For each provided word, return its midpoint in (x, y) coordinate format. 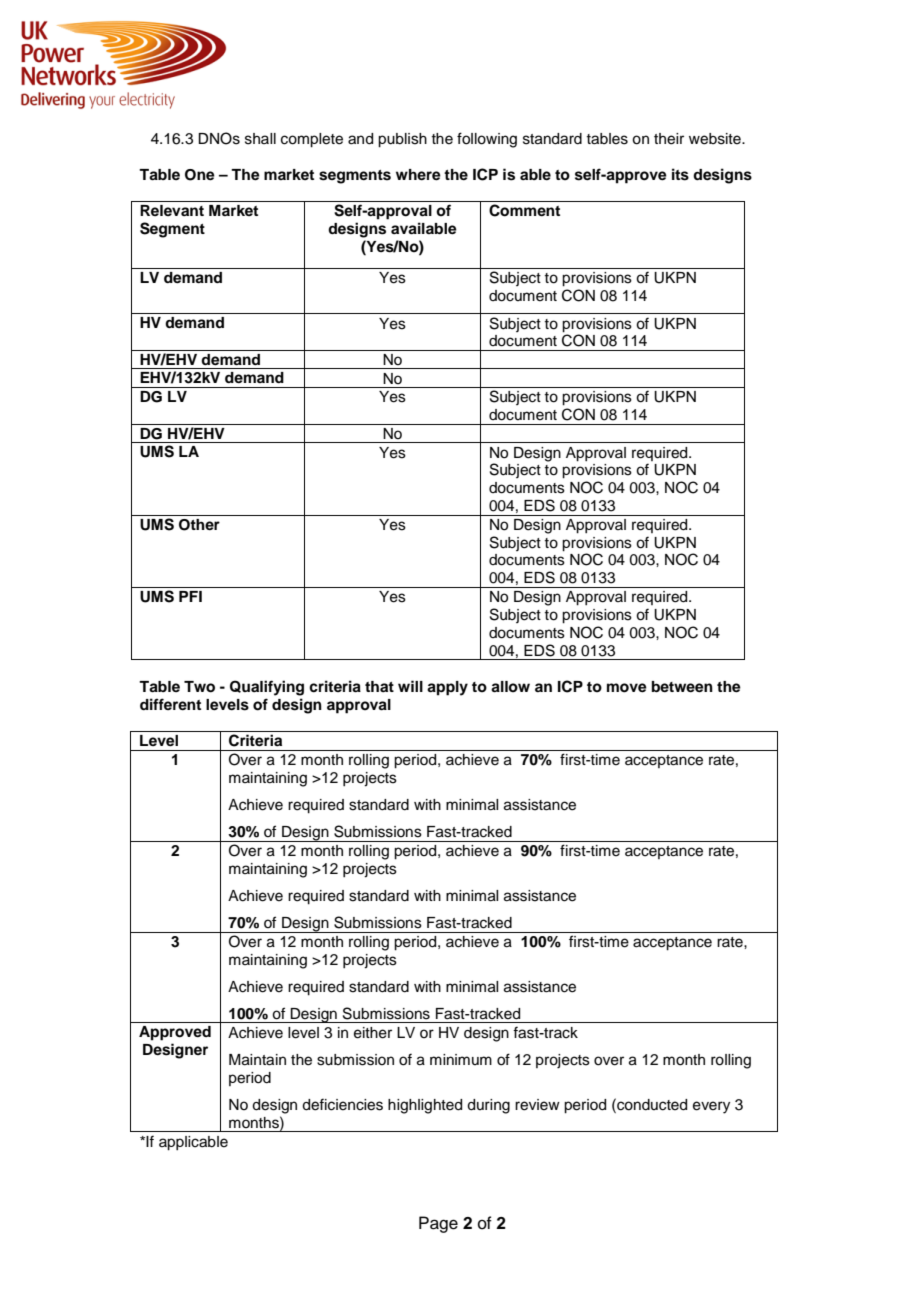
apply (447, 688)
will (410, 686)
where (418, 175)
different (170, 704)
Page (438, 1224)
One (200, 175)
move (627, 688)
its (680, 174)
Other (199, 525)
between (682, 687)
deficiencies (342, 1104)
